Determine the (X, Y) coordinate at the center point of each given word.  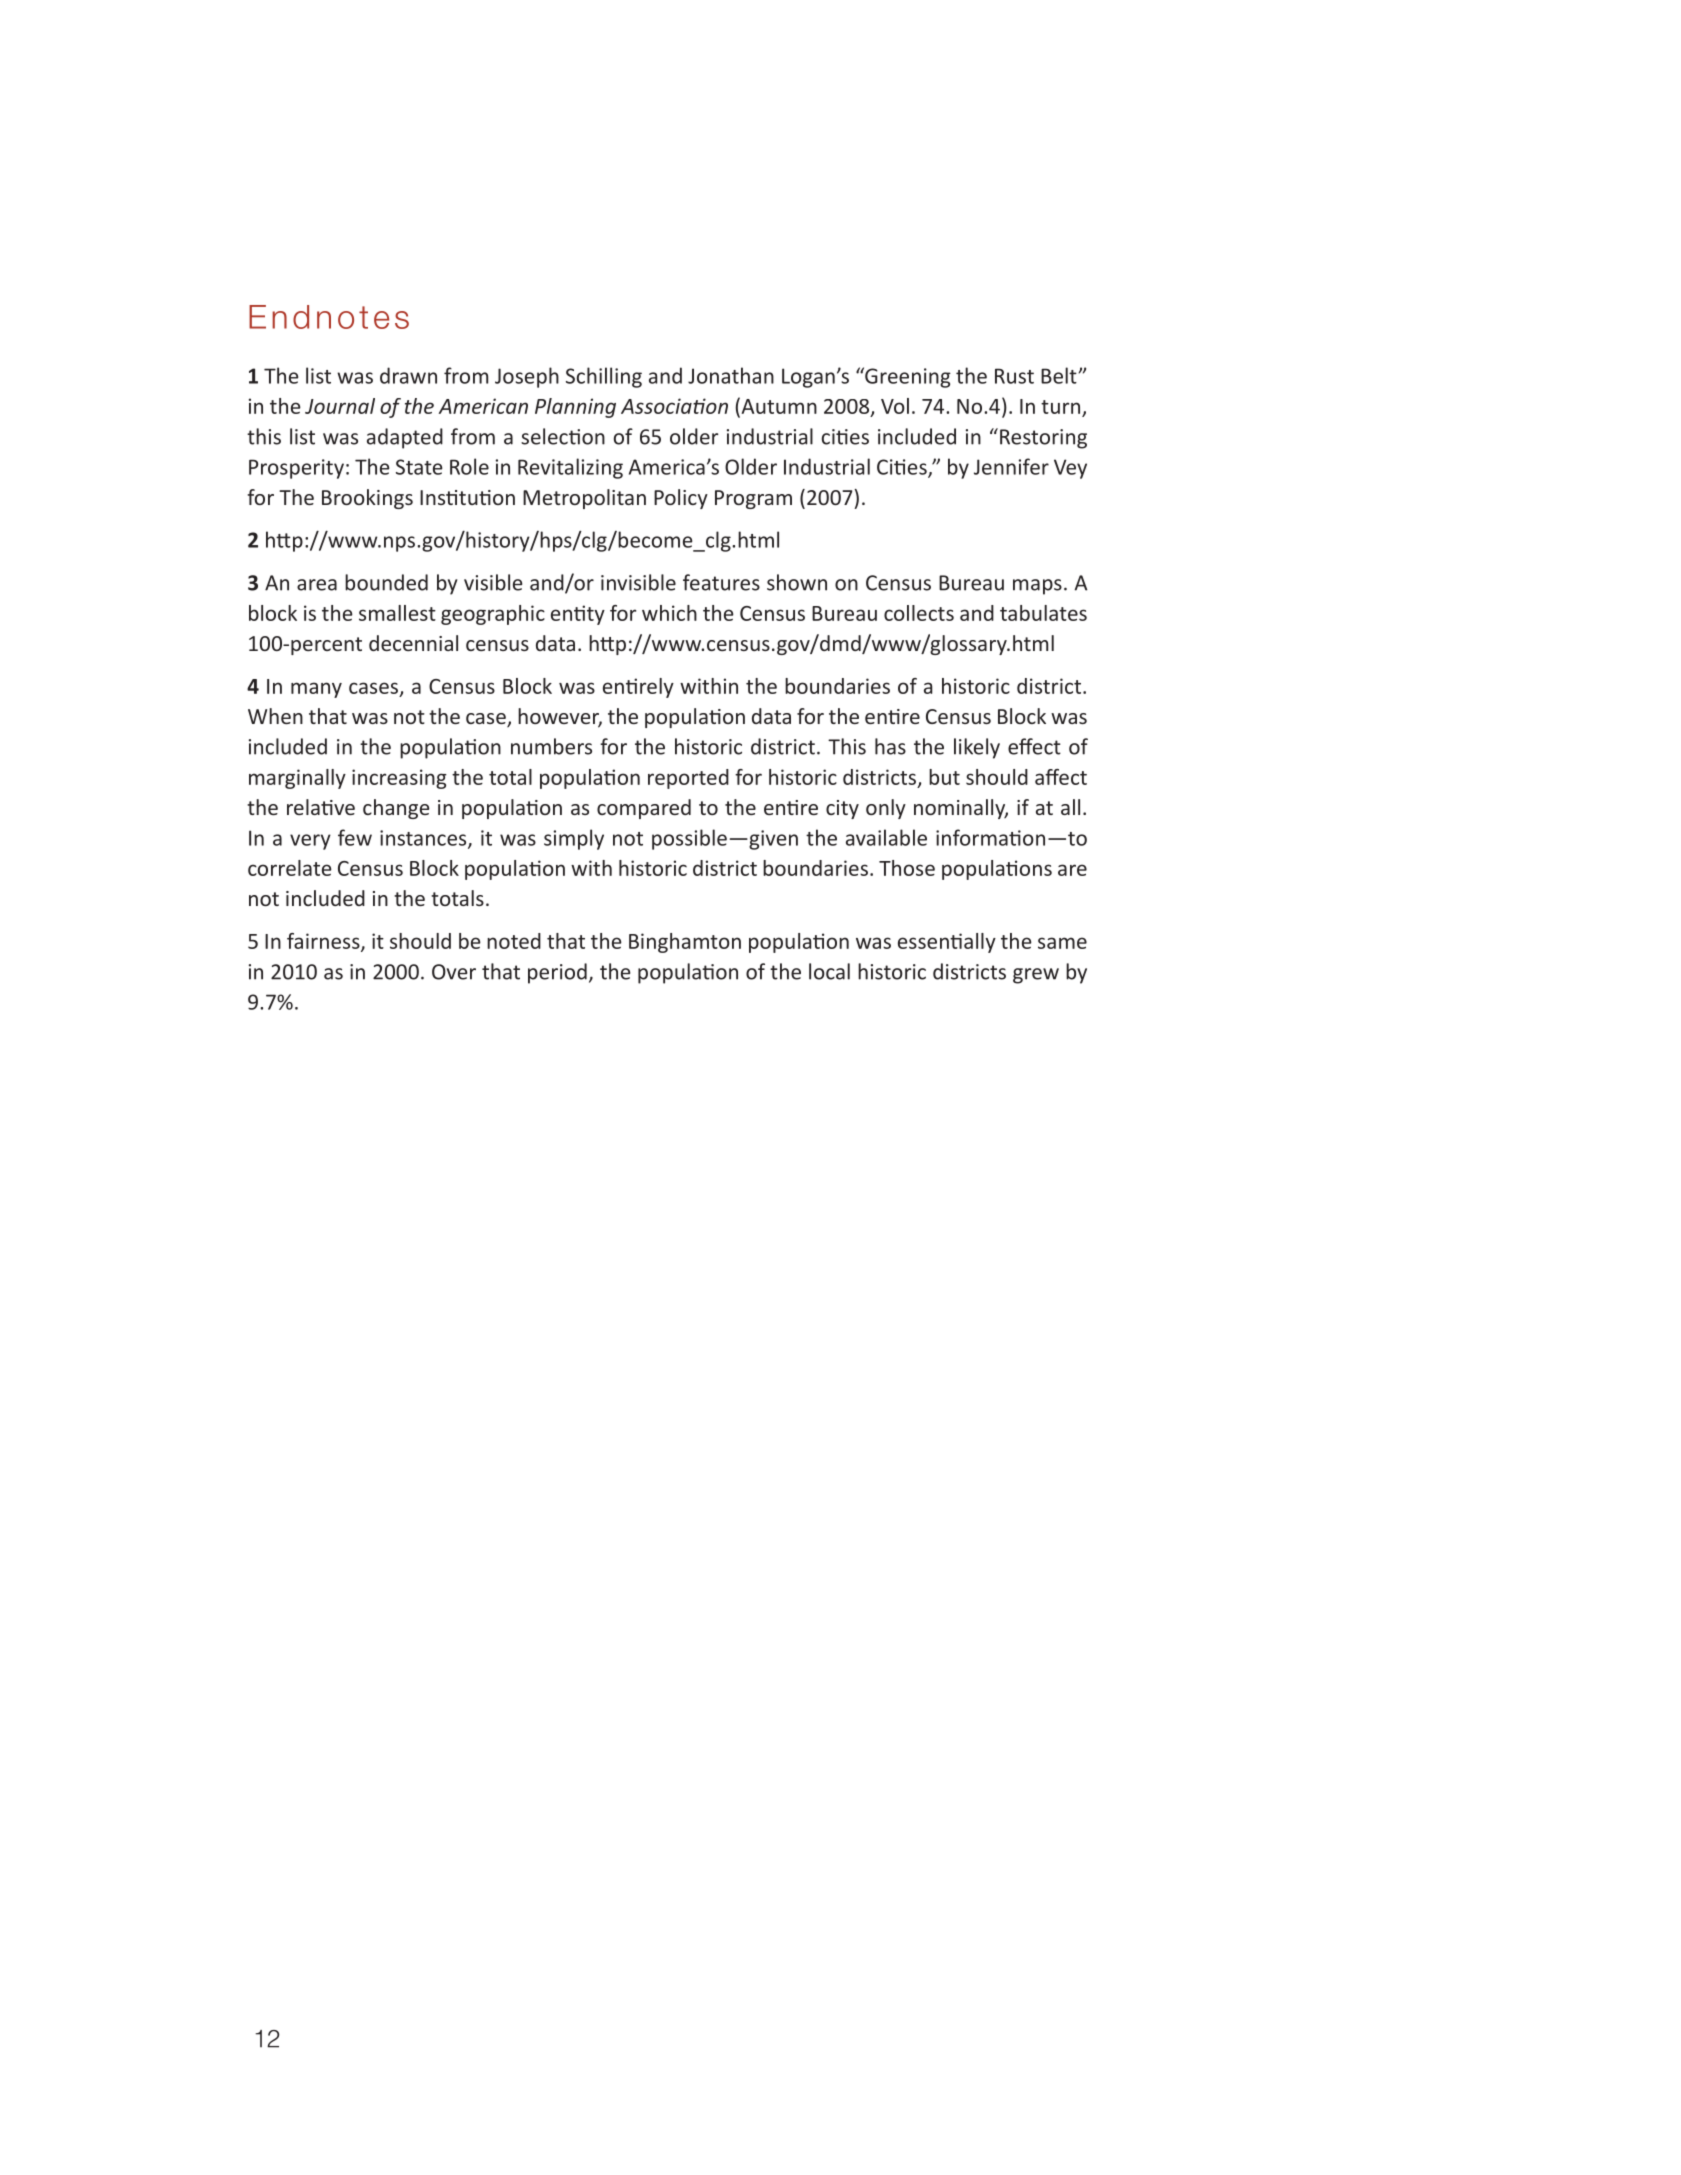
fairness (324, 942)
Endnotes (329, 317)
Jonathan (731, 375)
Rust (1014, 376)
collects (919, 613)
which (669, 613)
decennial (413, 643)
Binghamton (685, 943)
